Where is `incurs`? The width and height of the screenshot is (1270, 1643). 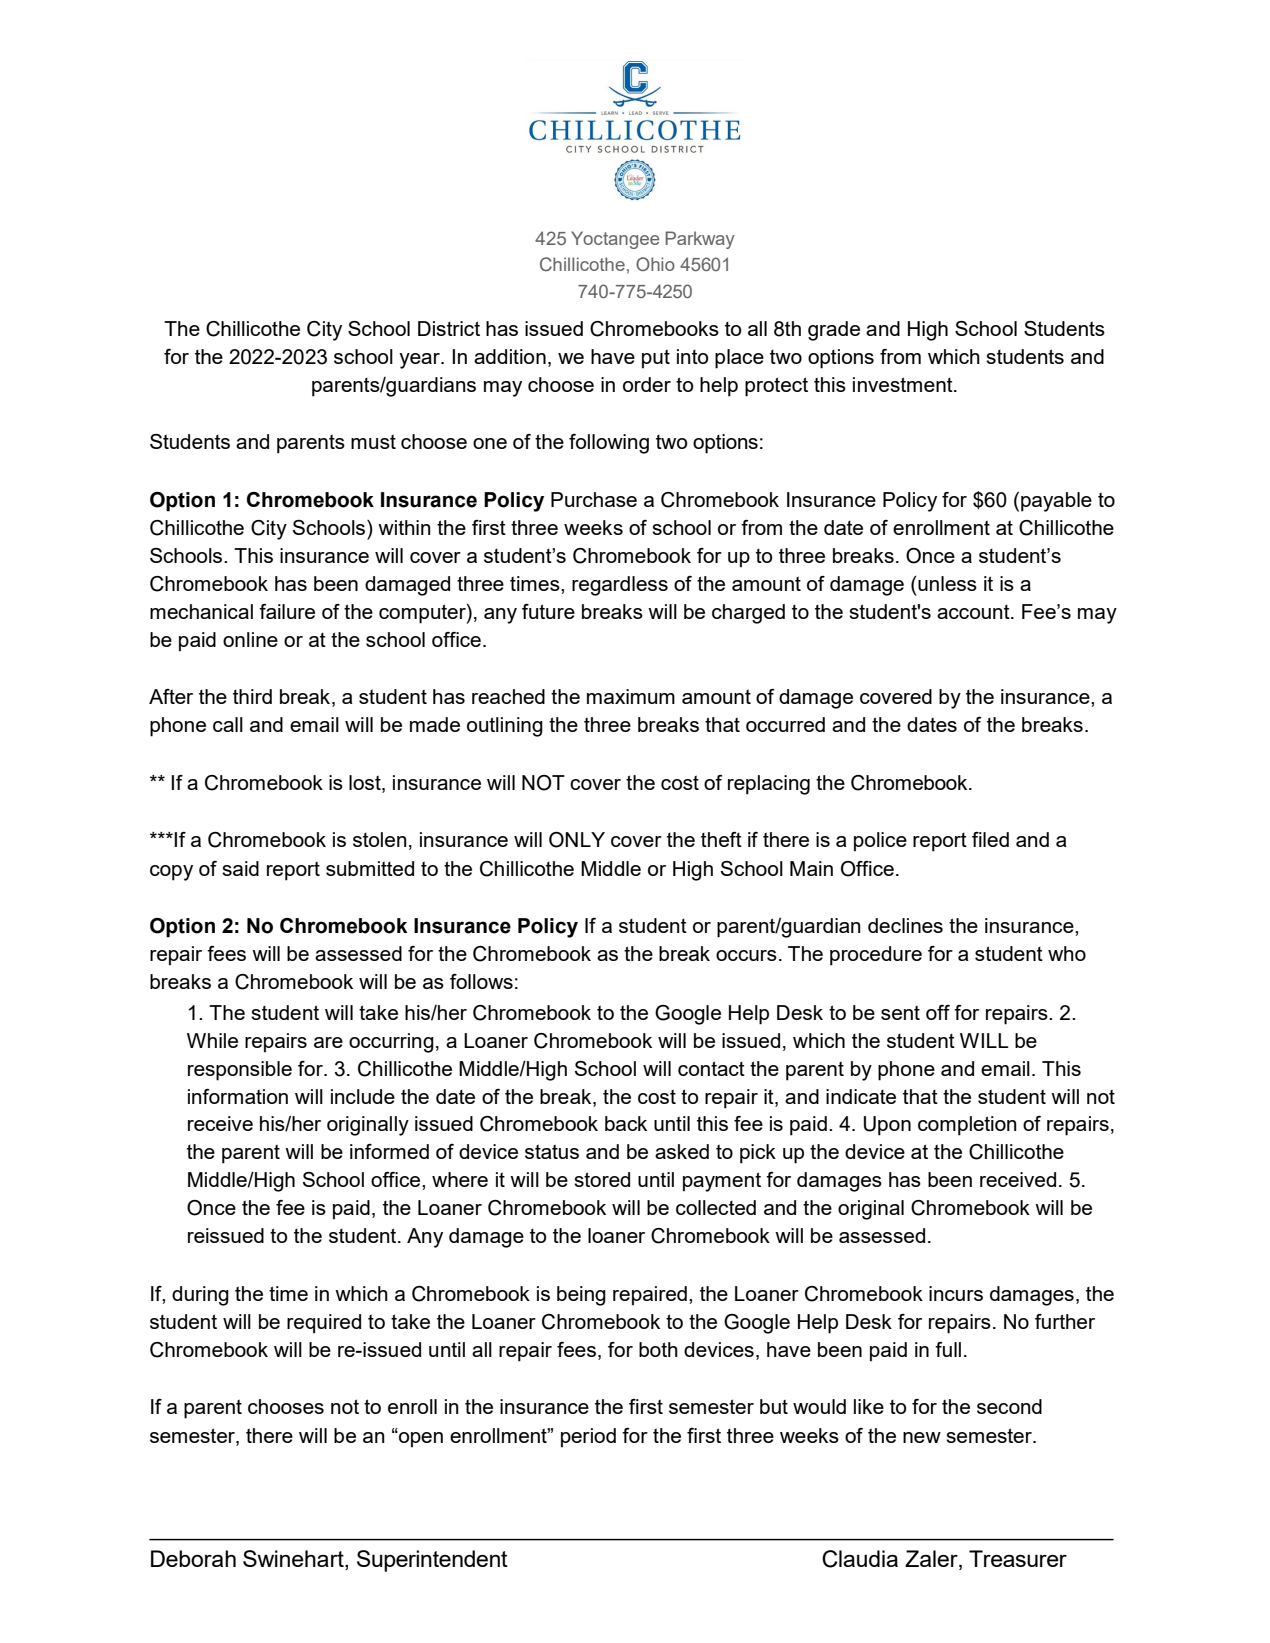 incurs is located at coordinates (956, 1293).
